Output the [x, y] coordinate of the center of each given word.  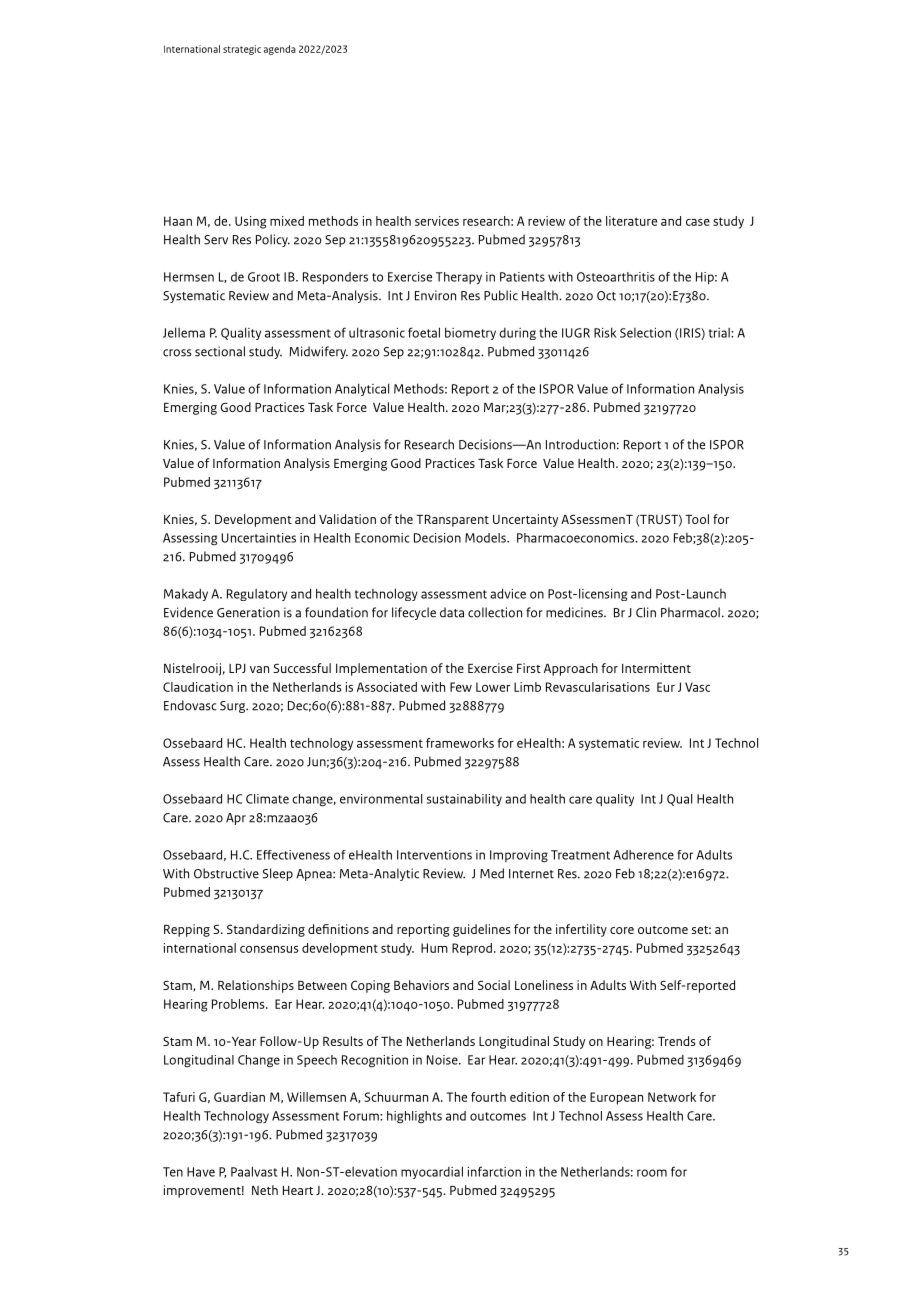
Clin [646, 612]
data [452, 612]
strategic [242, 50]
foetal [424, 332]
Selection [645, 333]
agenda [280, 50]
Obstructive [226, 873]
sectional [220, 351]
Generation [248, 612]
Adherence [643, 855]
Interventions [434, 855]
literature [631, 221]
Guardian [239, 1097]
